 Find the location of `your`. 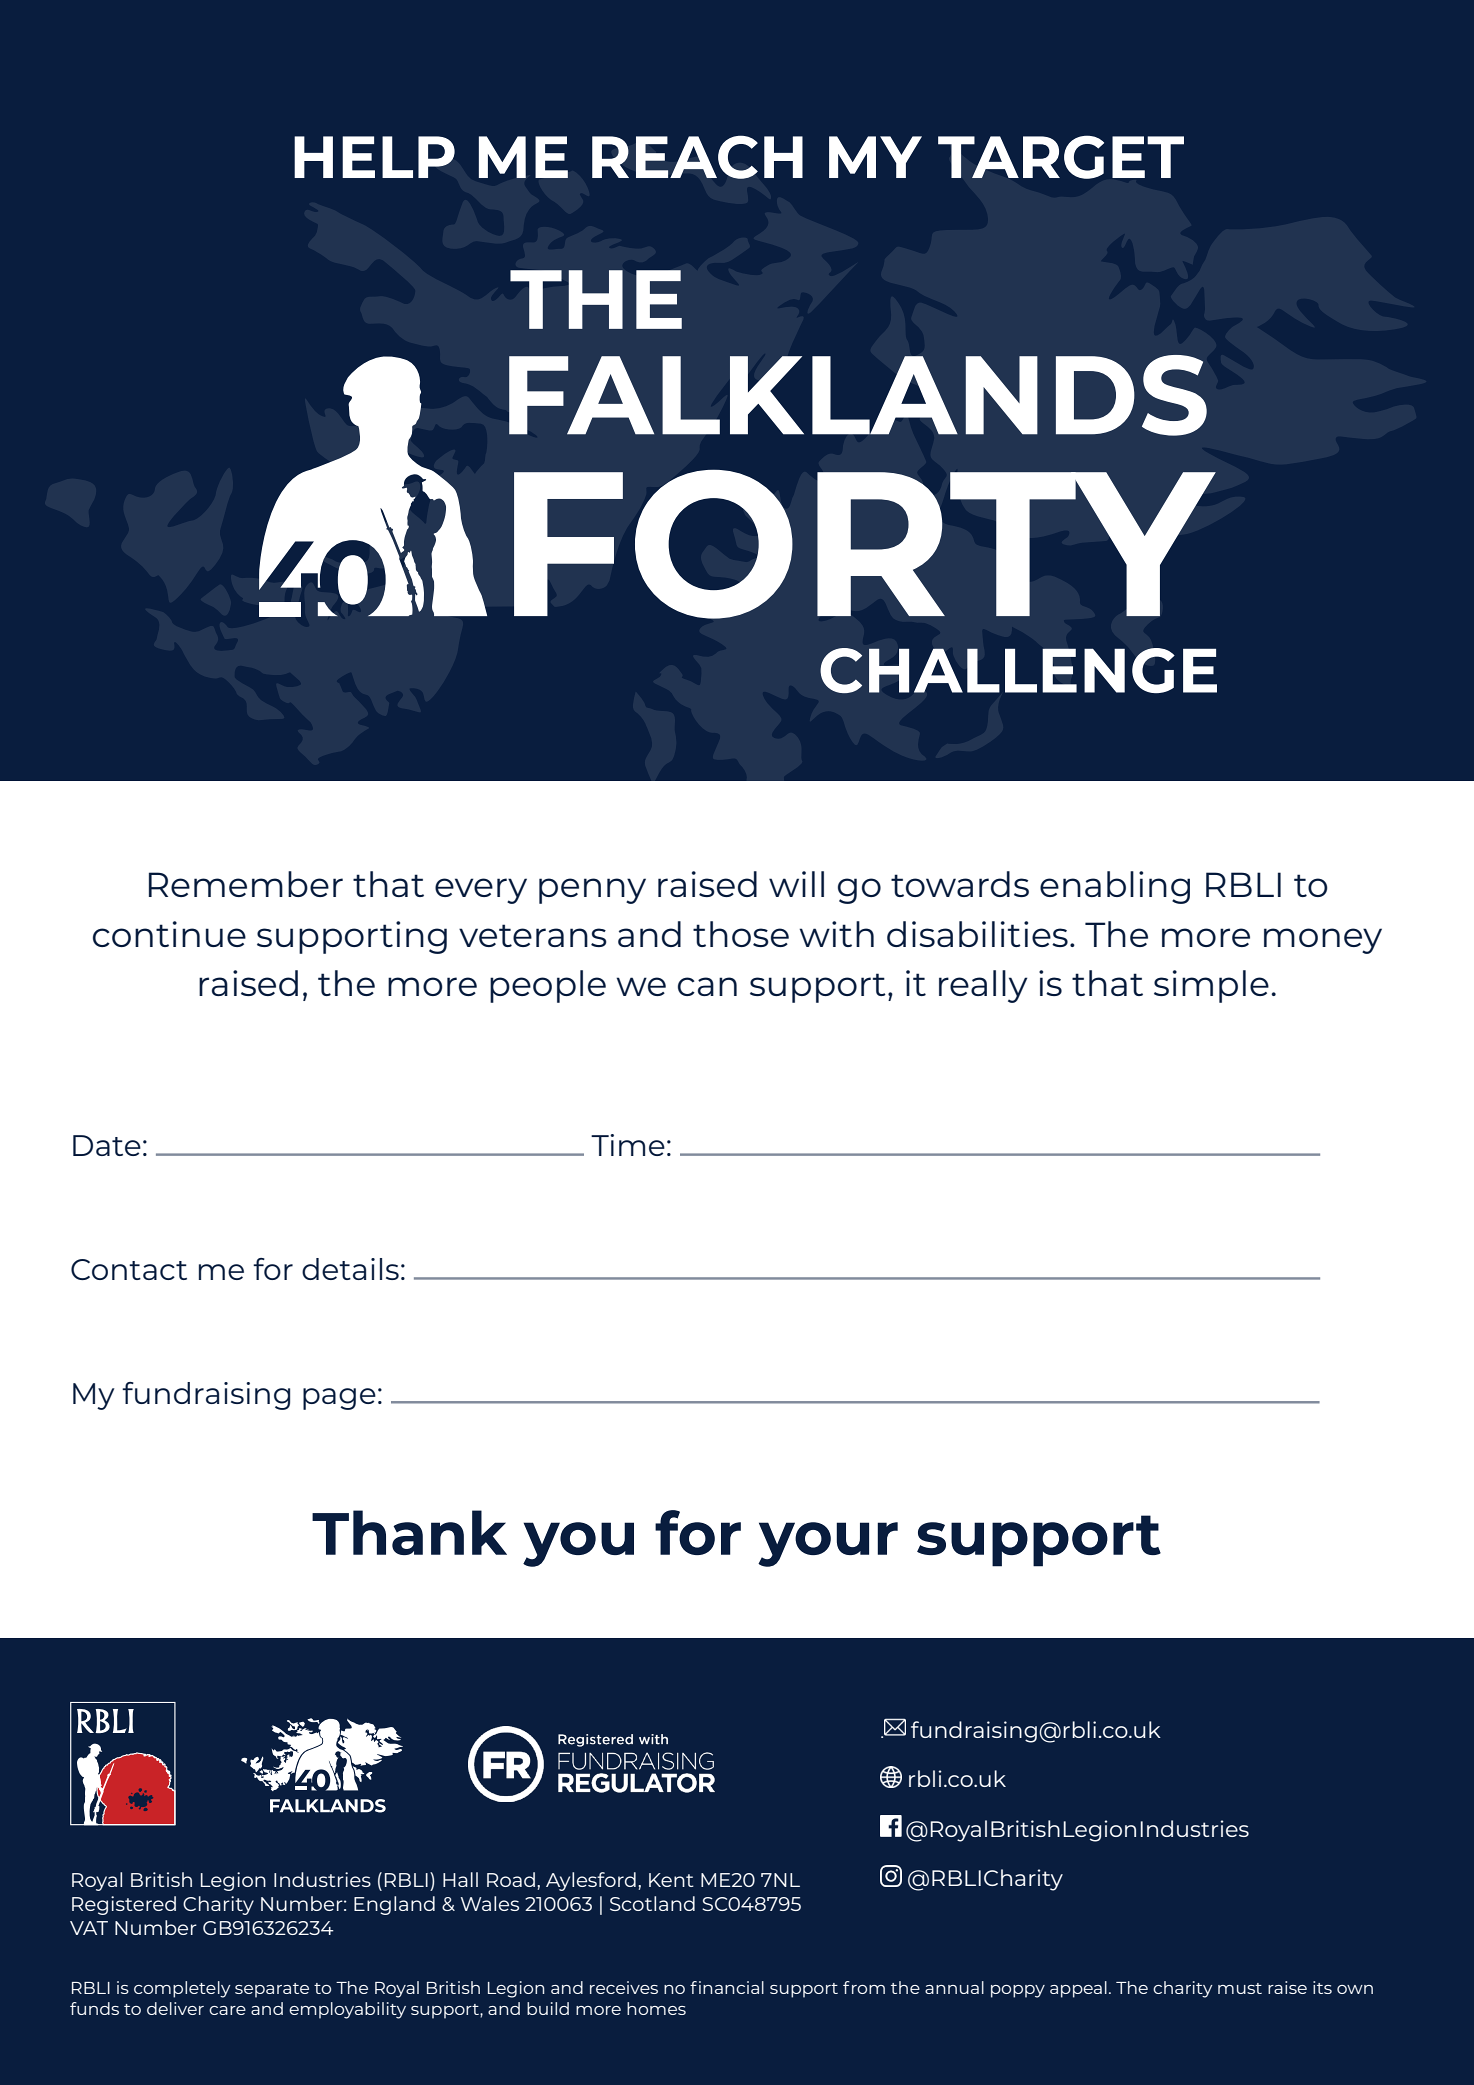

your is located at coordinates (828, 1544).
